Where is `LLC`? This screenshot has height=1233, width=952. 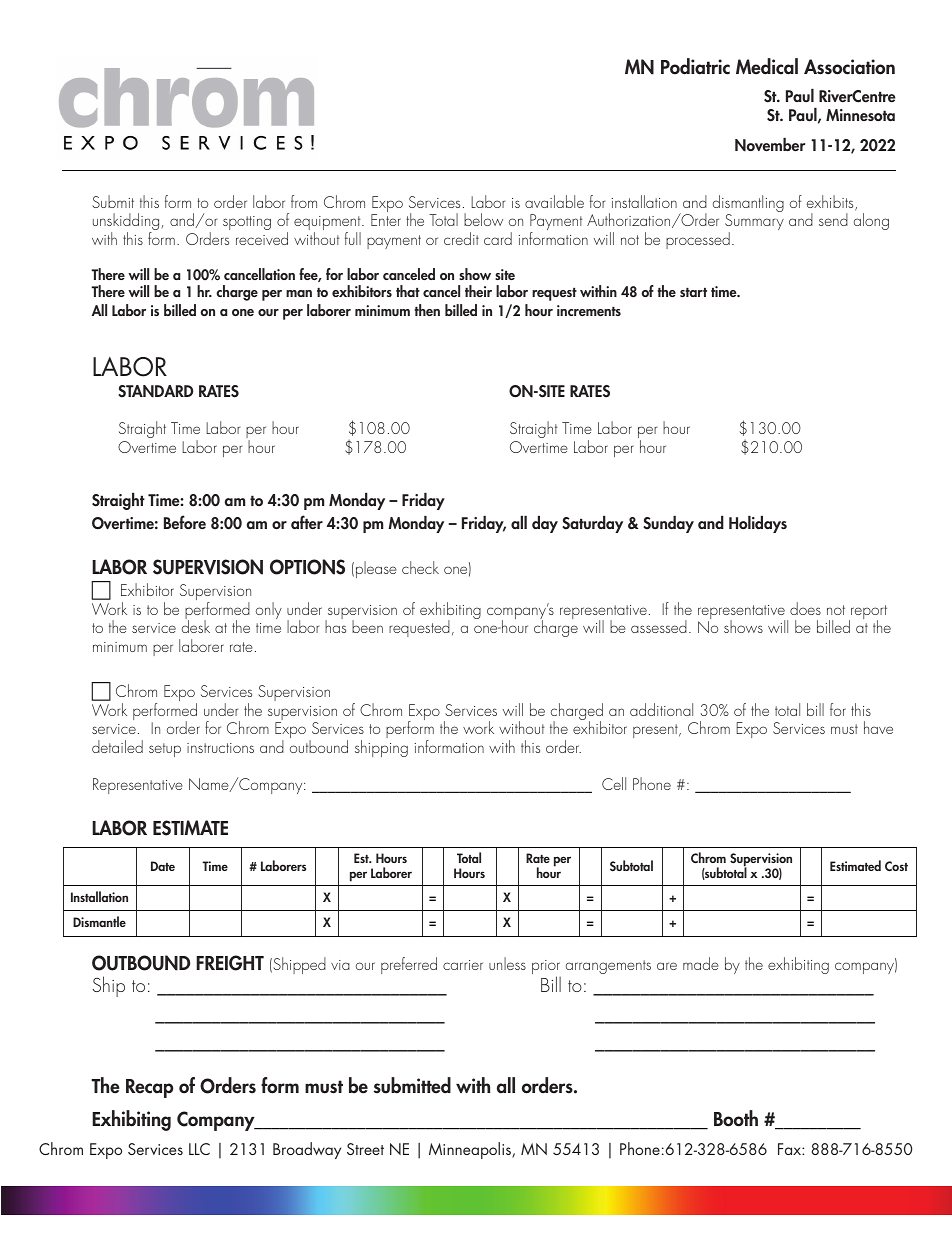
LLC is located at coordinates (199, 1149).
